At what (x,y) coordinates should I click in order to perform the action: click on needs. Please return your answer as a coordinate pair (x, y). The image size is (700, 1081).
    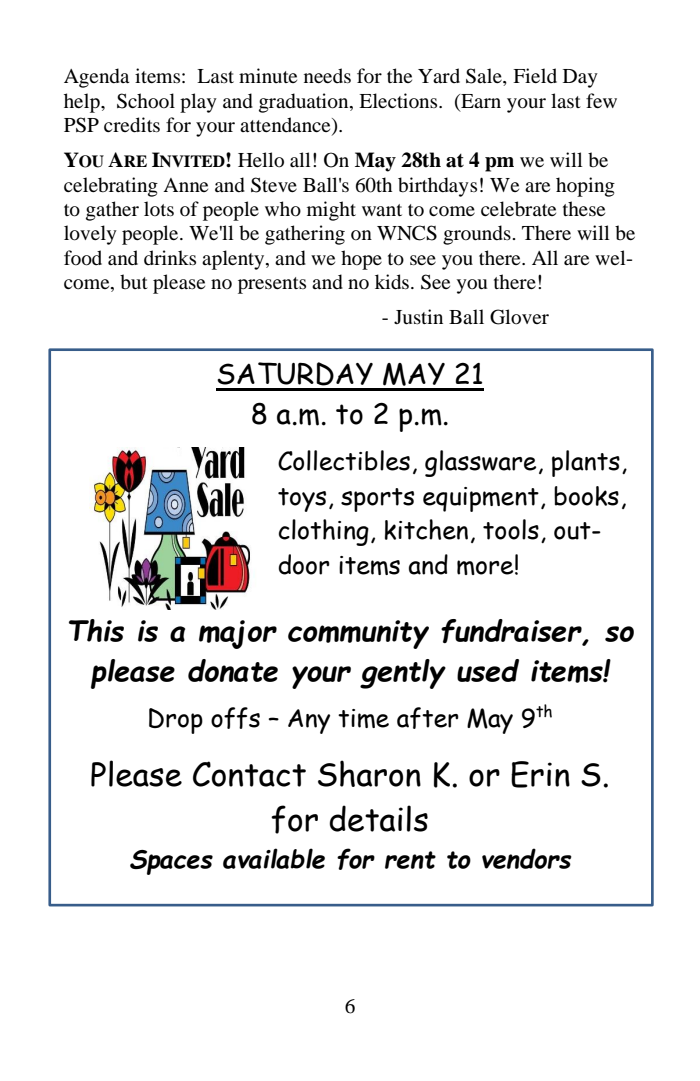
    Looking at the image, I should click on (327, 75).
